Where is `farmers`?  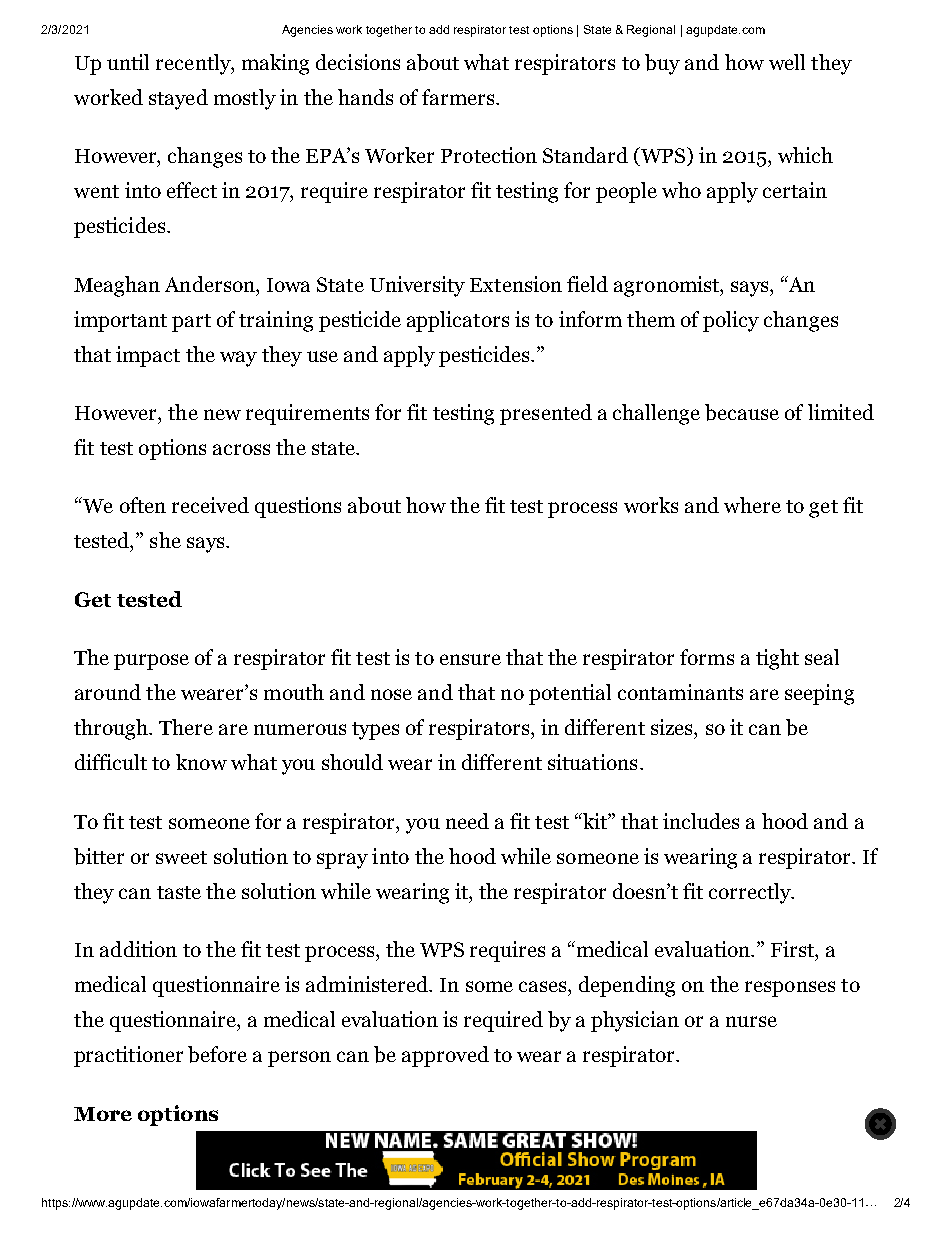
farmers is located at coordinates (459, 97).
